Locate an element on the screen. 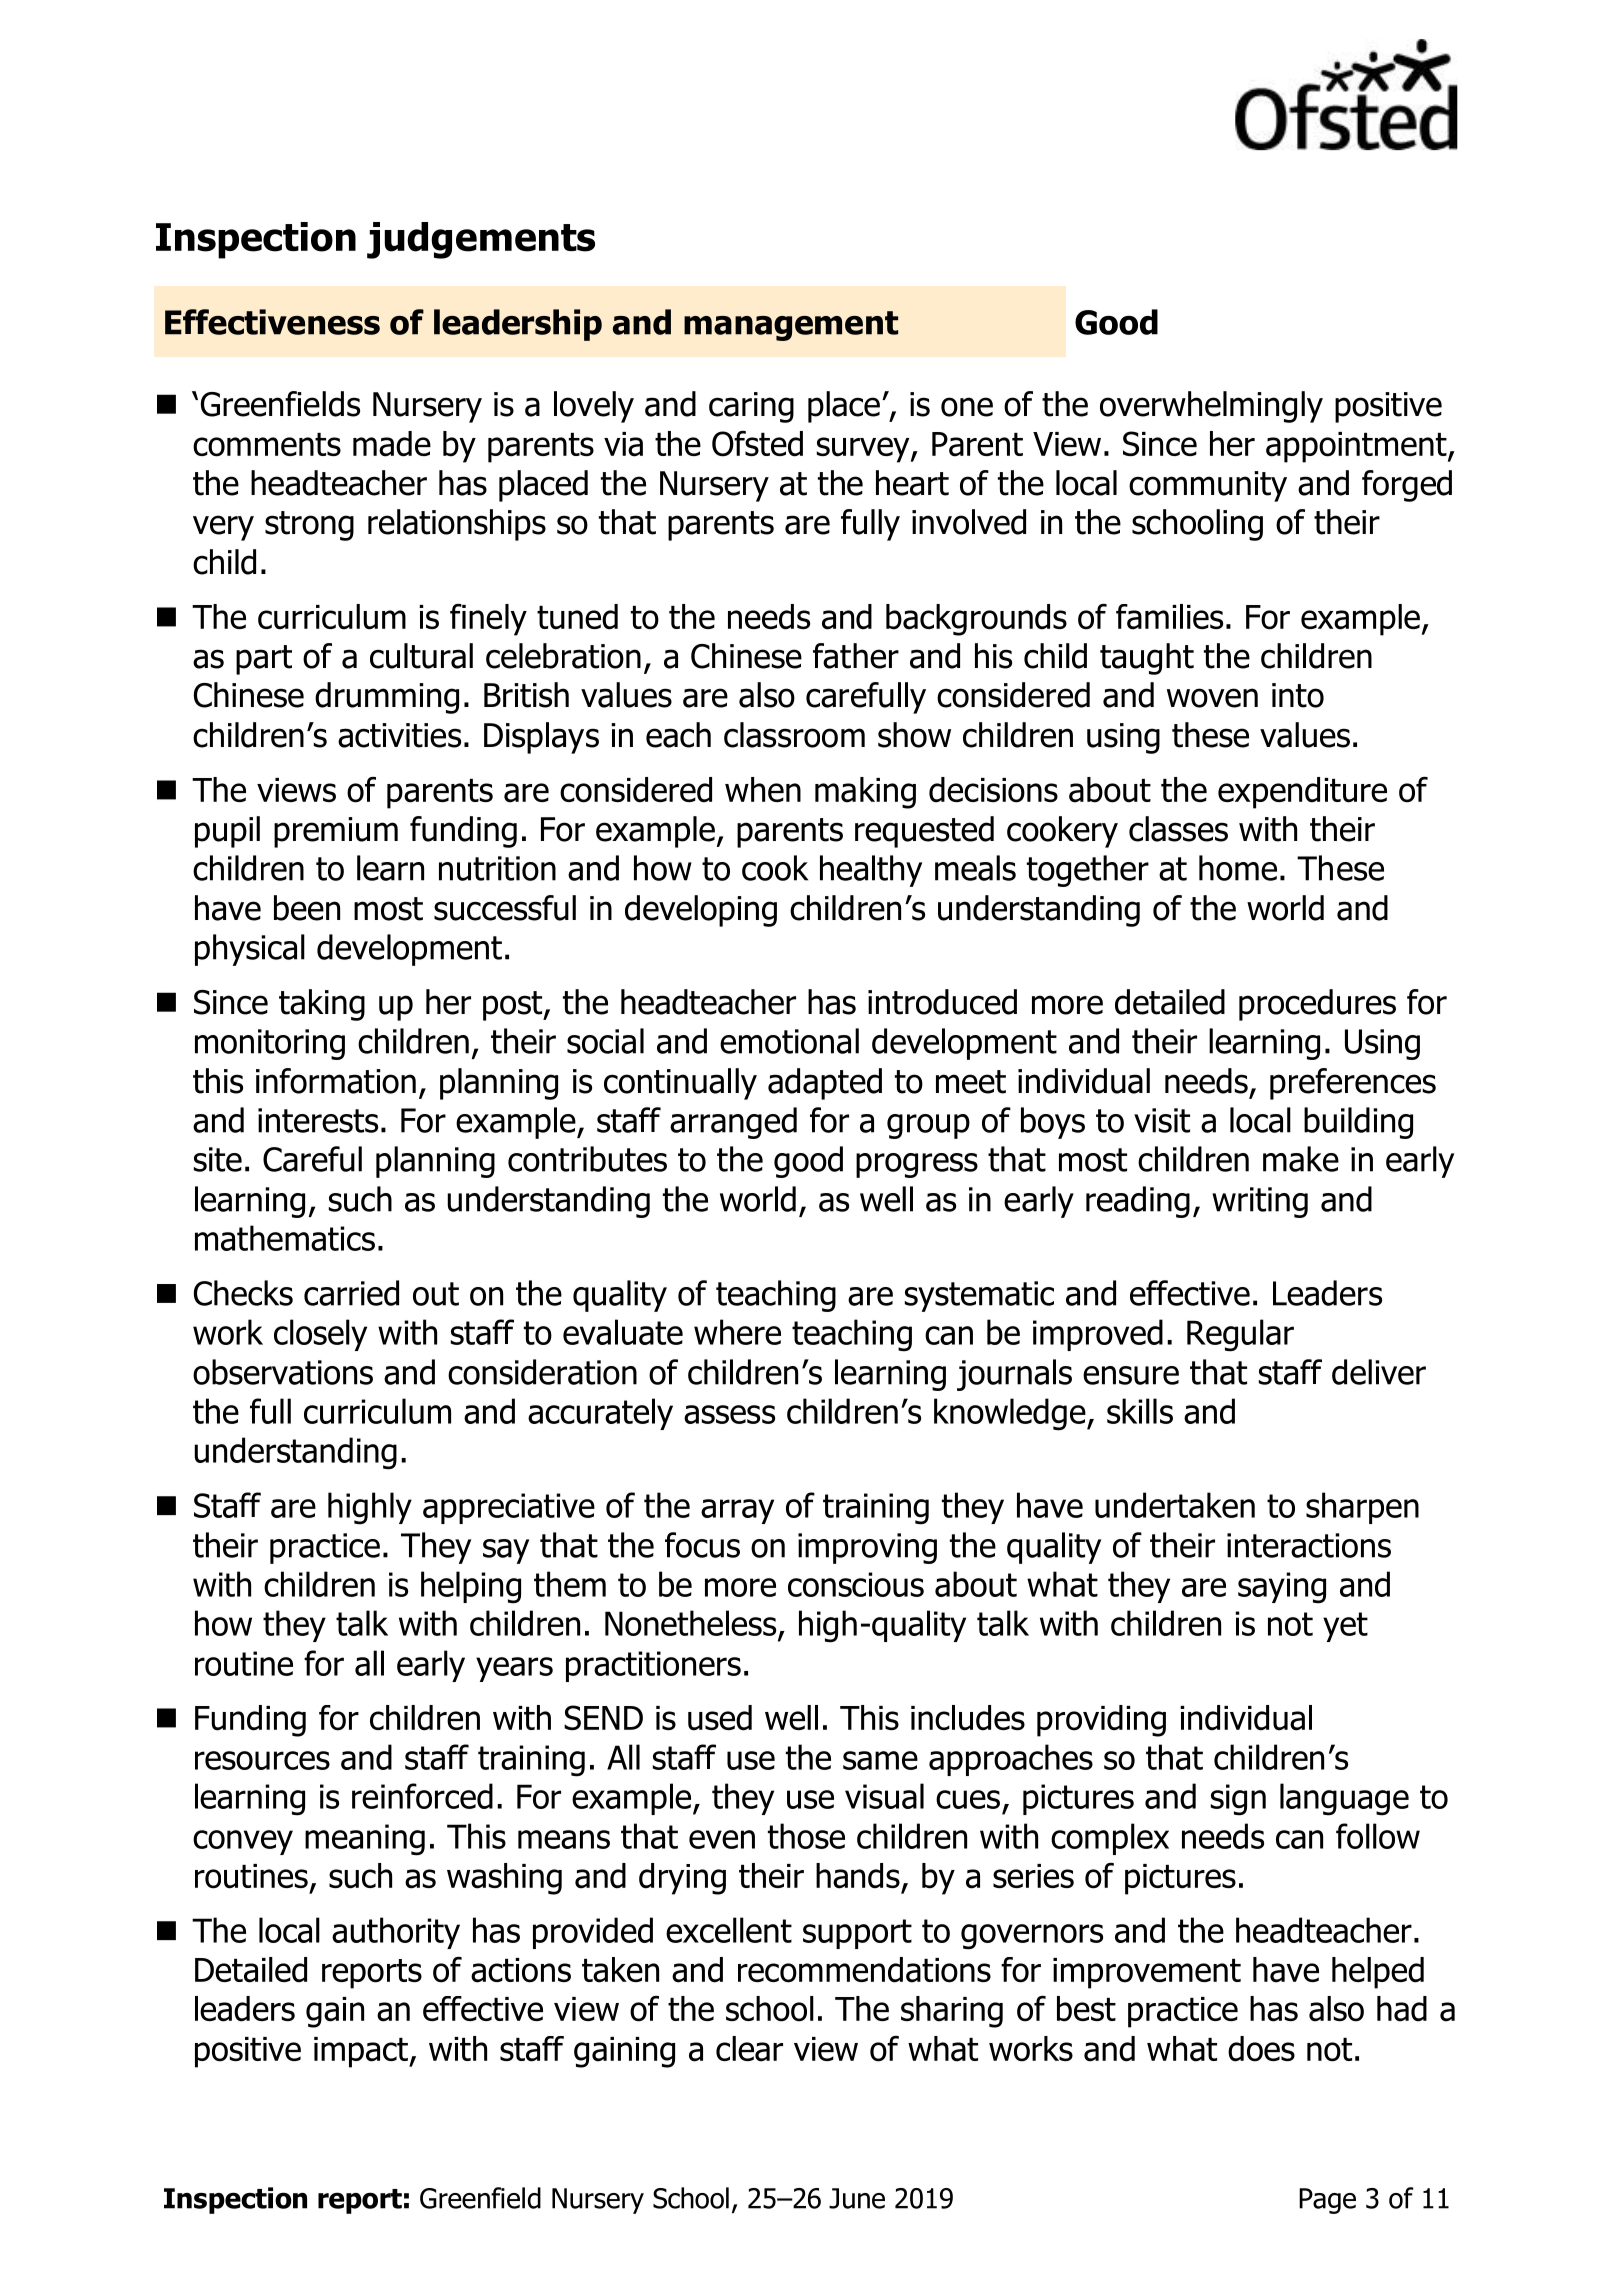  Page is located at coordinates (1327, 2201).
